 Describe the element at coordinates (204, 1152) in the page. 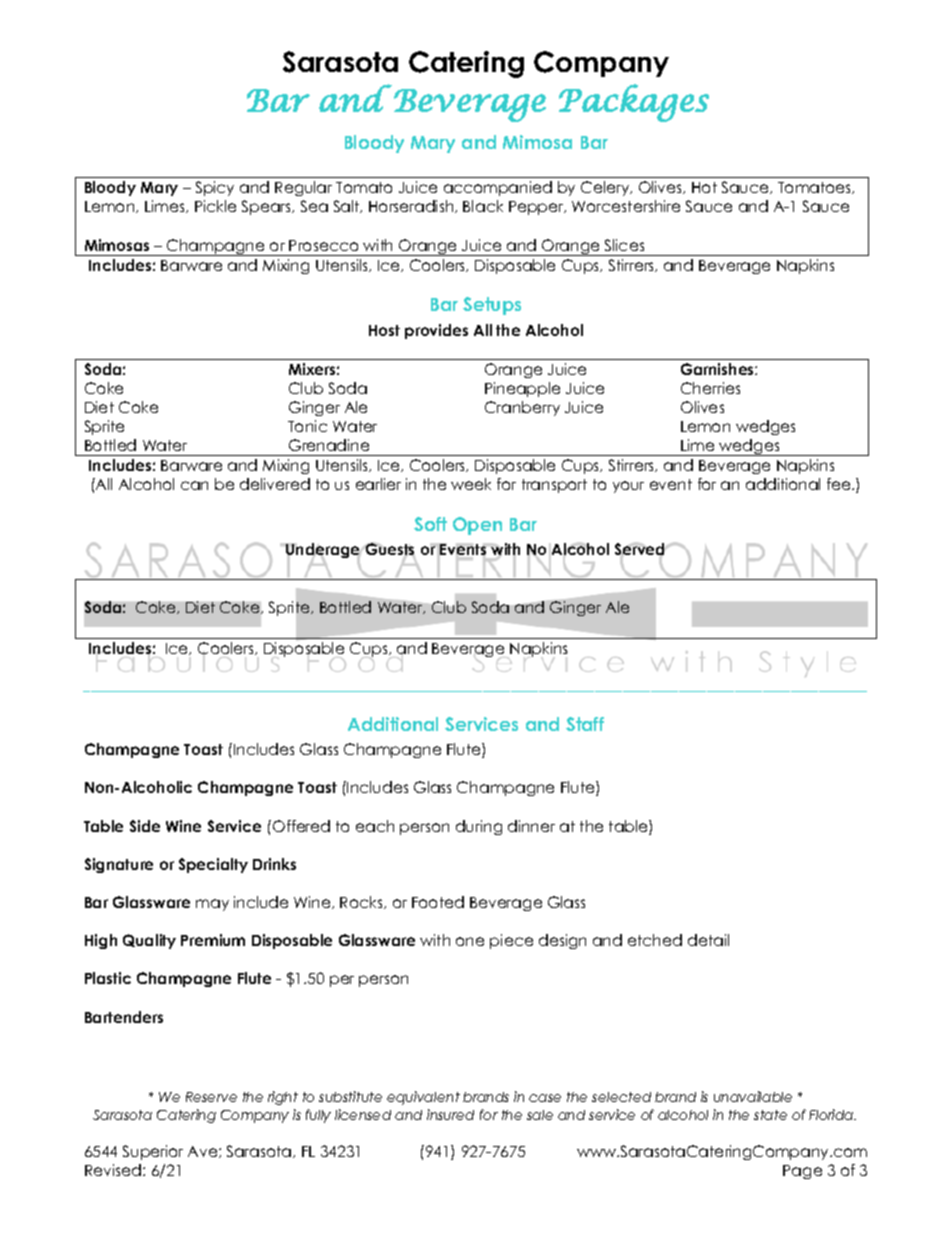

I see `Ave` at that location.
